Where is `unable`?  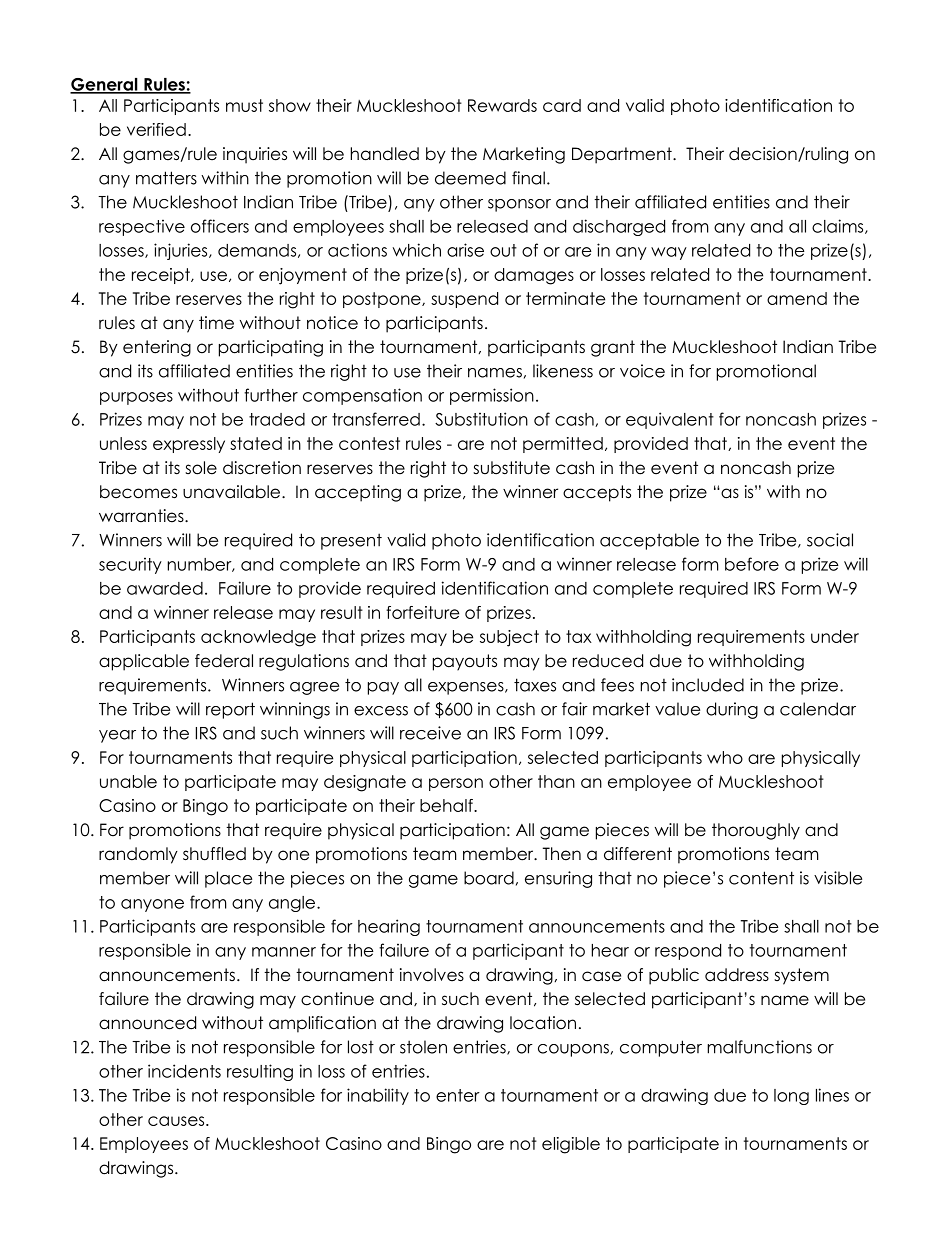 unable is located at coordinates (128, 781).
